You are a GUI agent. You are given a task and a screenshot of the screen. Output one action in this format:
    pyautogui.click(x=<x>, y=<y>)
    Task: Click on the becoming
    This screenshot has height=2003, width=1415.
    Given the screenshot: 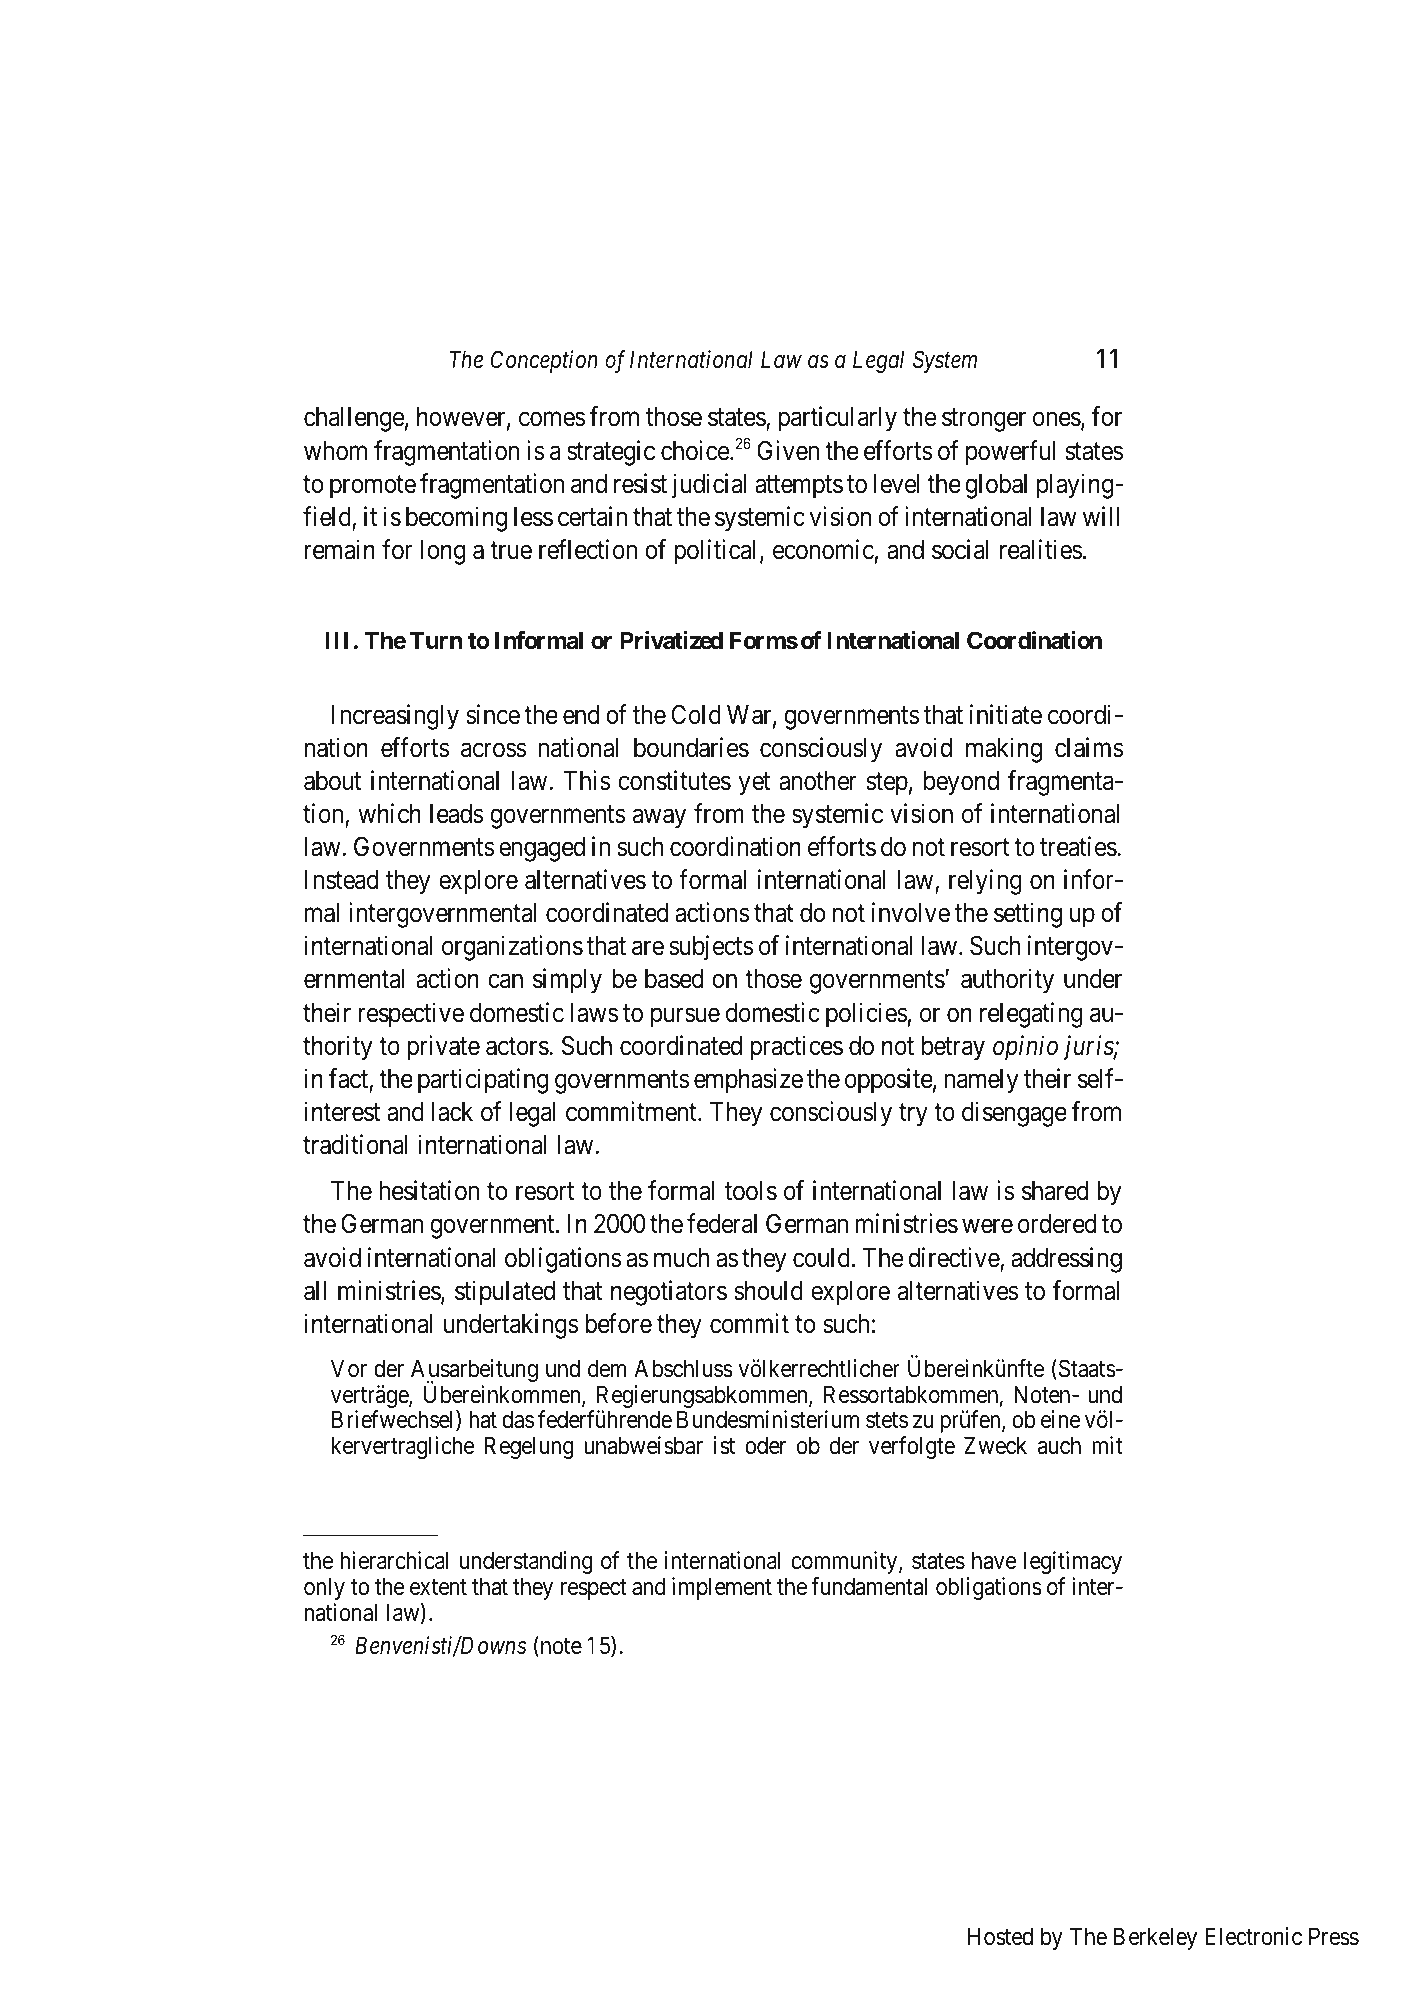 What is the action you would take?
    pyautogui.click(x=456, y=519)
